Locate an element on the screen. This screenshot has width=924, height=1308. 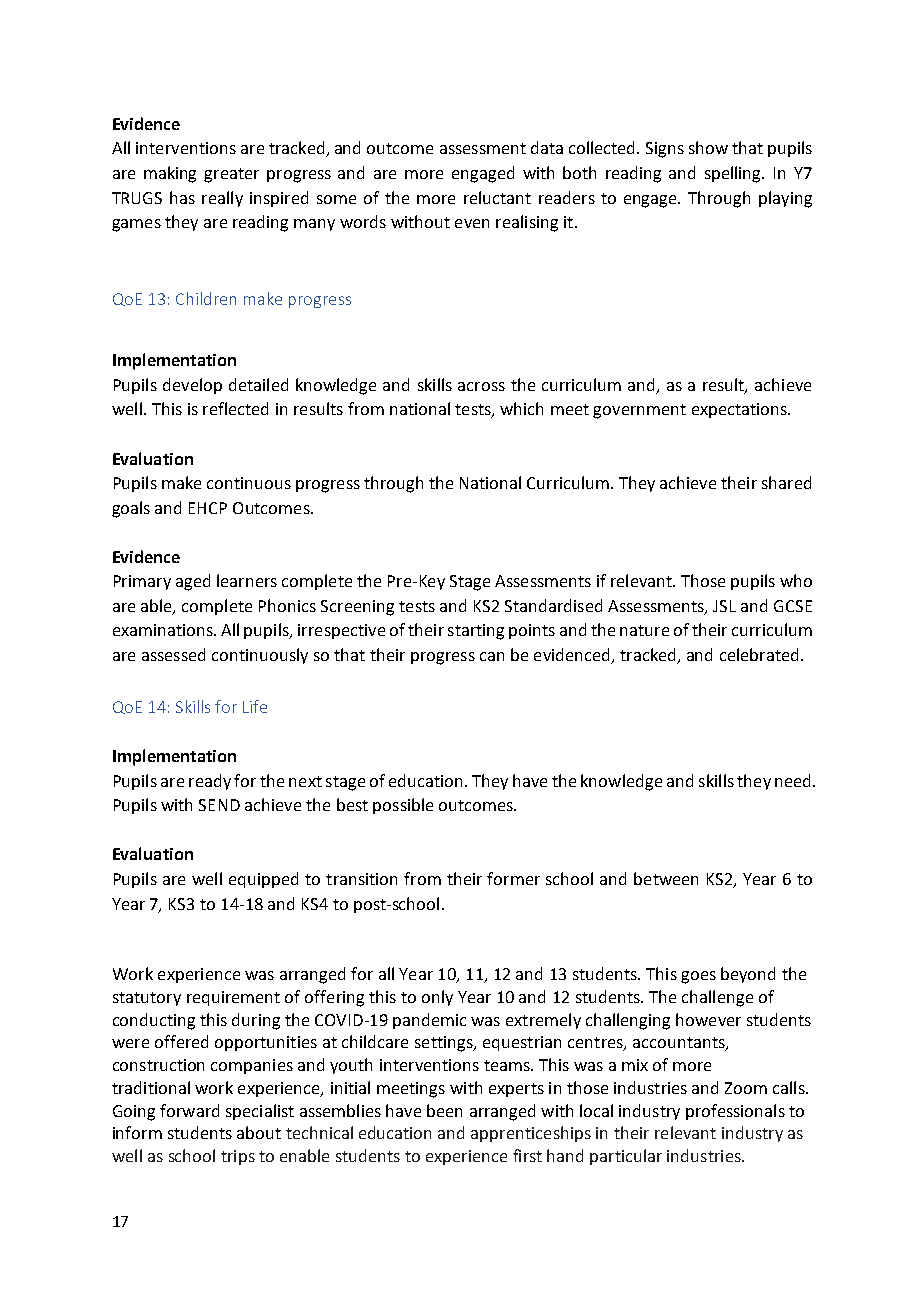
between is located at coordinates (666, 878).
